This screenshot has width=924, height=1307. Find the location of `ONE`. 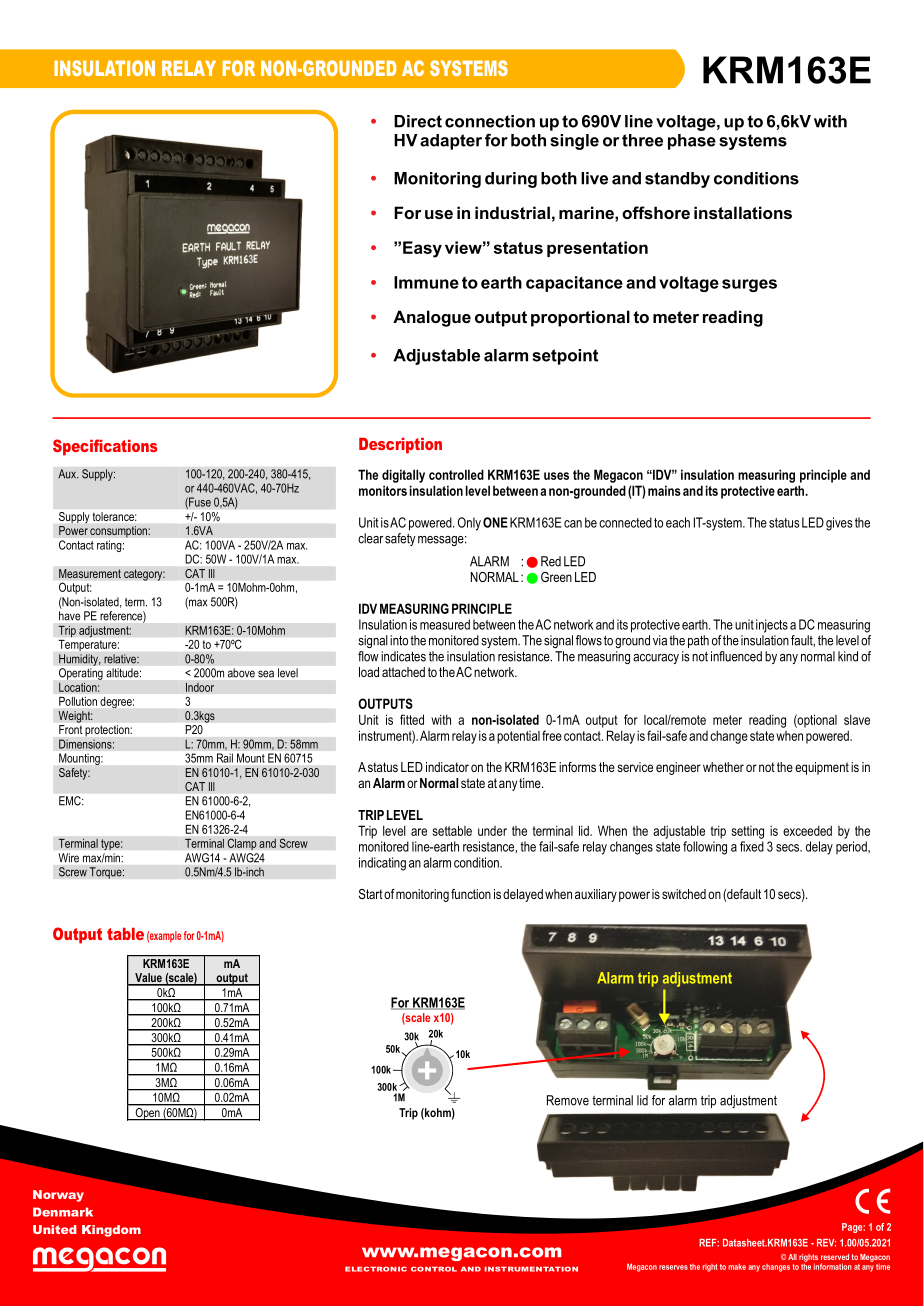

ONE is located at coordinates (495, 522).
